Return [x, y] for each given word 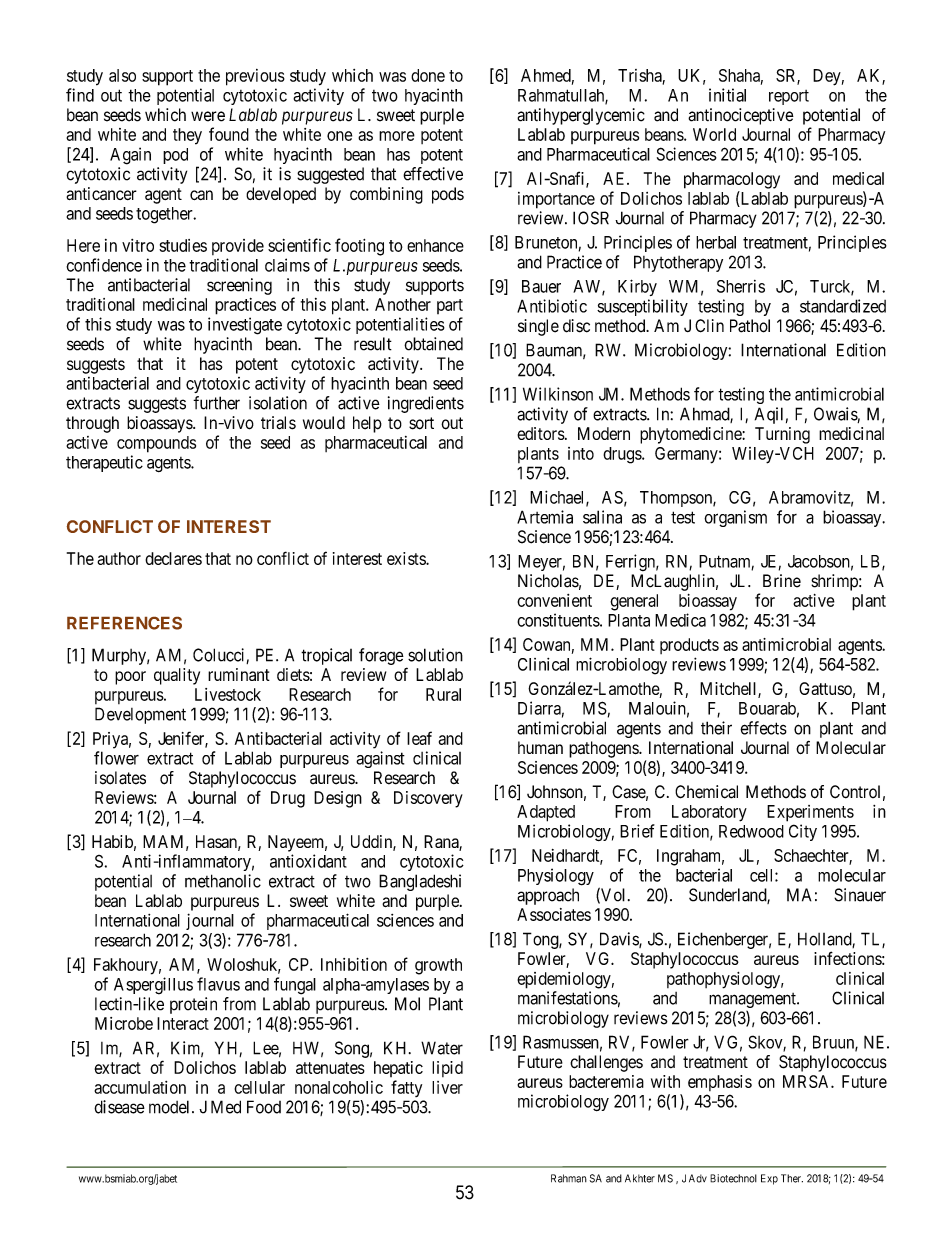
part [450, 306]
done [428, 75]
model [171, 1107]
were [208, 116]
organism [735, 518]
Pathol [750, 326]
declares [173, 558]
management [753, 1002]
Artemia [545, 517]
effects [763, 728]
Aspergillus [153, 986]
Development [140, 715]
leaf [419, 738]
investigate [245, 326]
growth [438, 966]
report [789, 97]
